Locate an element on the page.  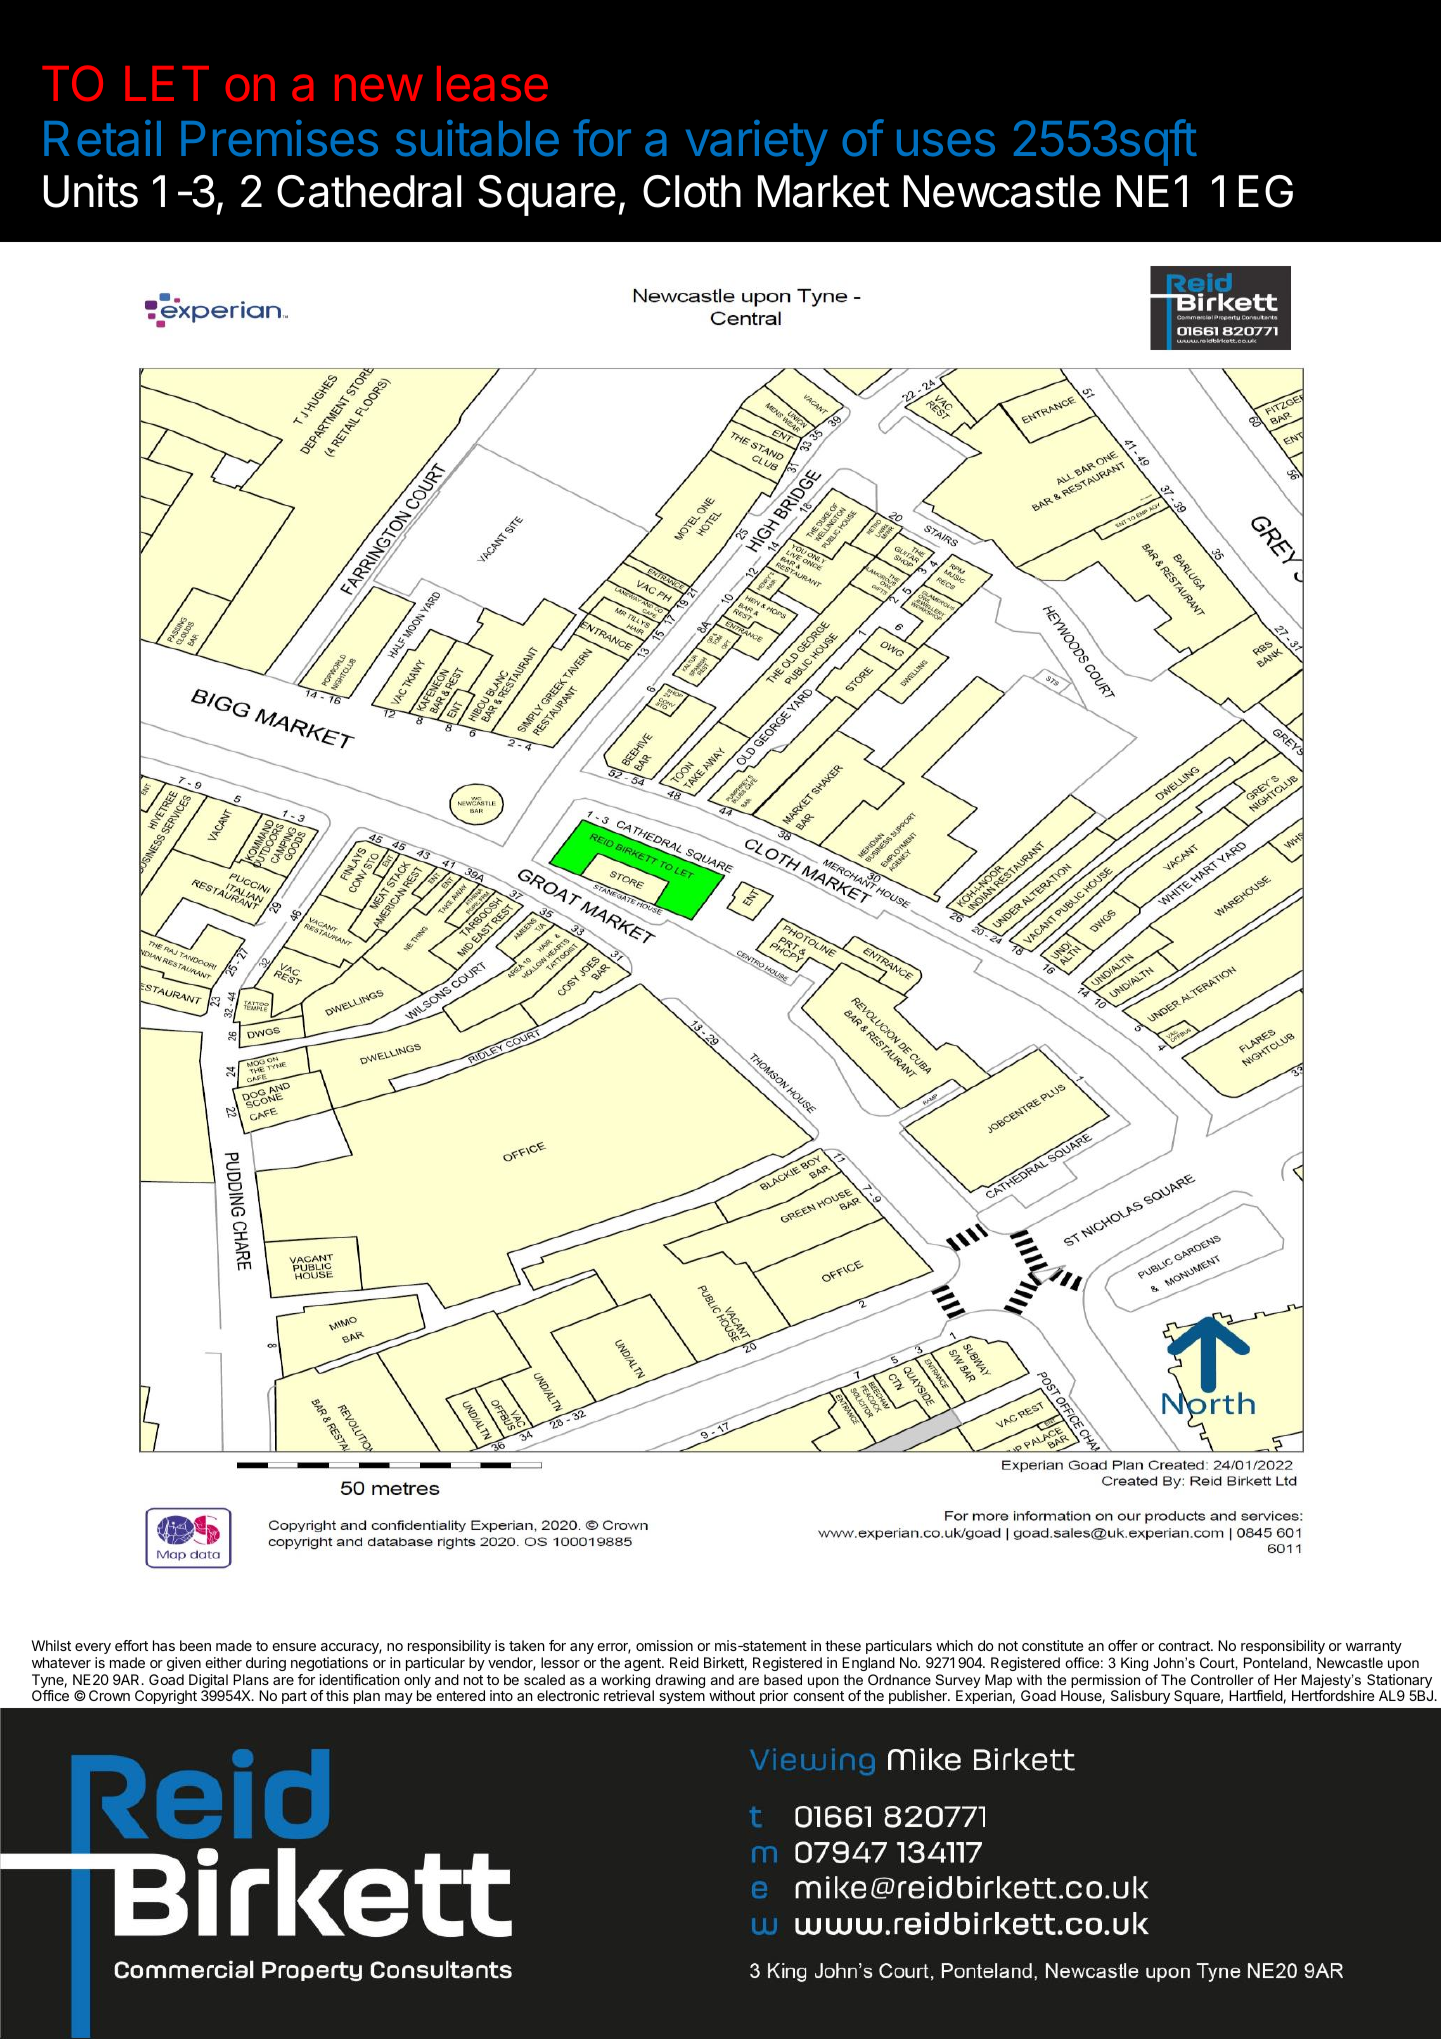
uses is located at coordinates (946, 143).
